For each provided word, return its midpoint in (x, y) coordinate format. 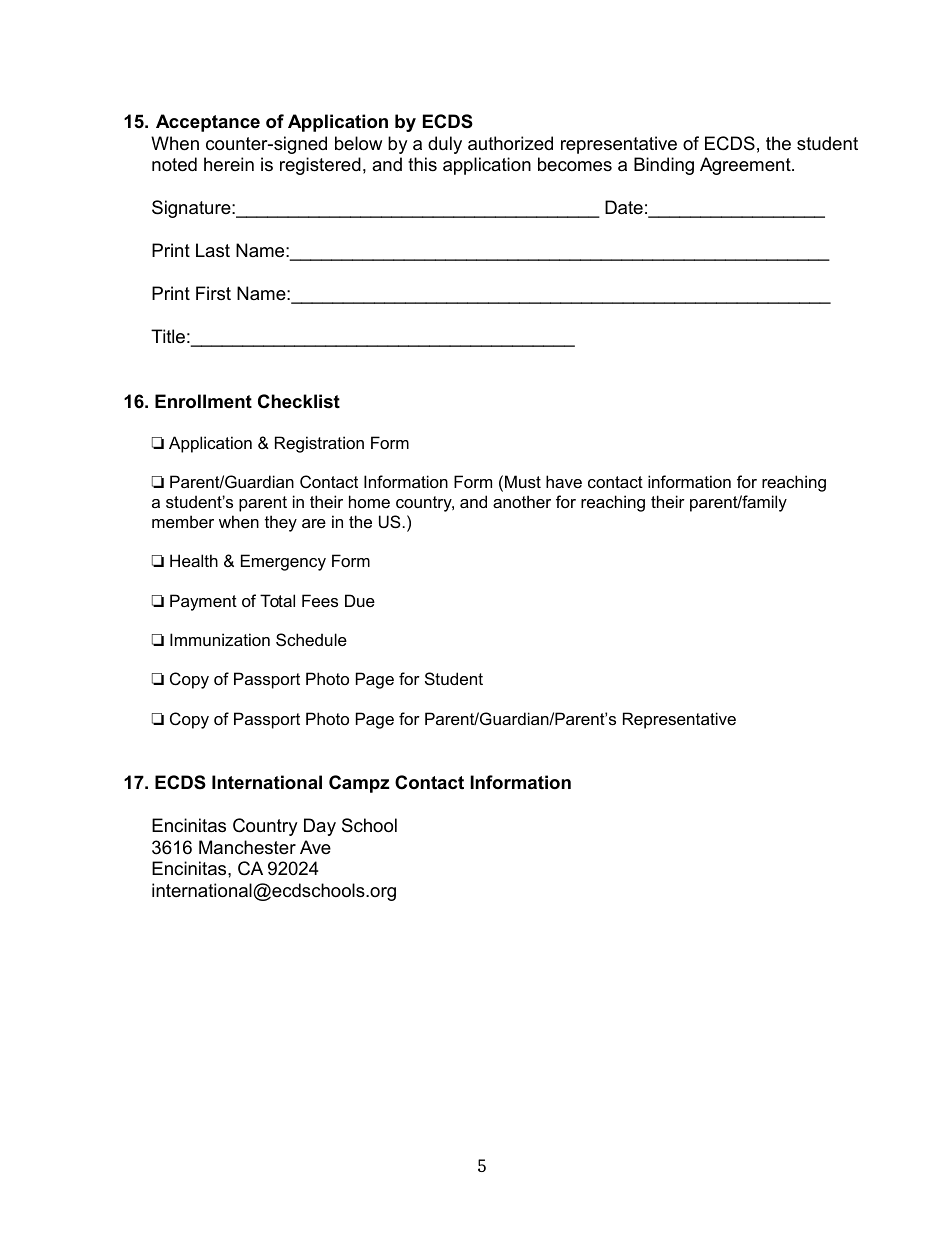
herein (229, 164)
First (213, 293)
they (281, 523)
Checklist (299, 401)
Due (360, 600)
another (522, 501)
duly (445, 145)
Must (523, 481)
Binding (664, 166)
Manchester (247, 847)
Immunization (220, 639)
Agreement (746, 166)
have (564, 481)
